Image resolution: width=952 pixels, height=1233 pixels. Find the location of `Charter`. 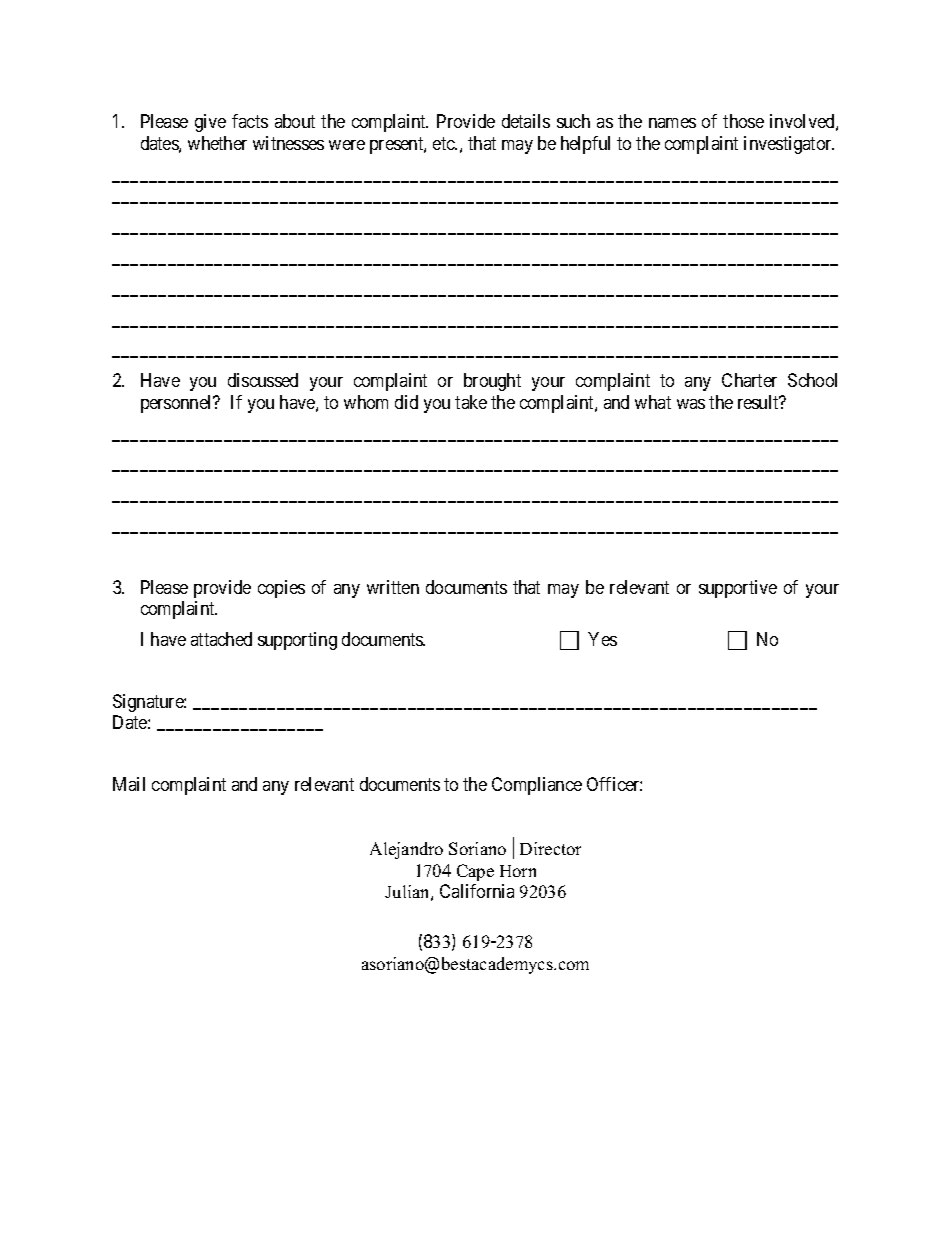

Charter is located at coordinates (749, 380).
